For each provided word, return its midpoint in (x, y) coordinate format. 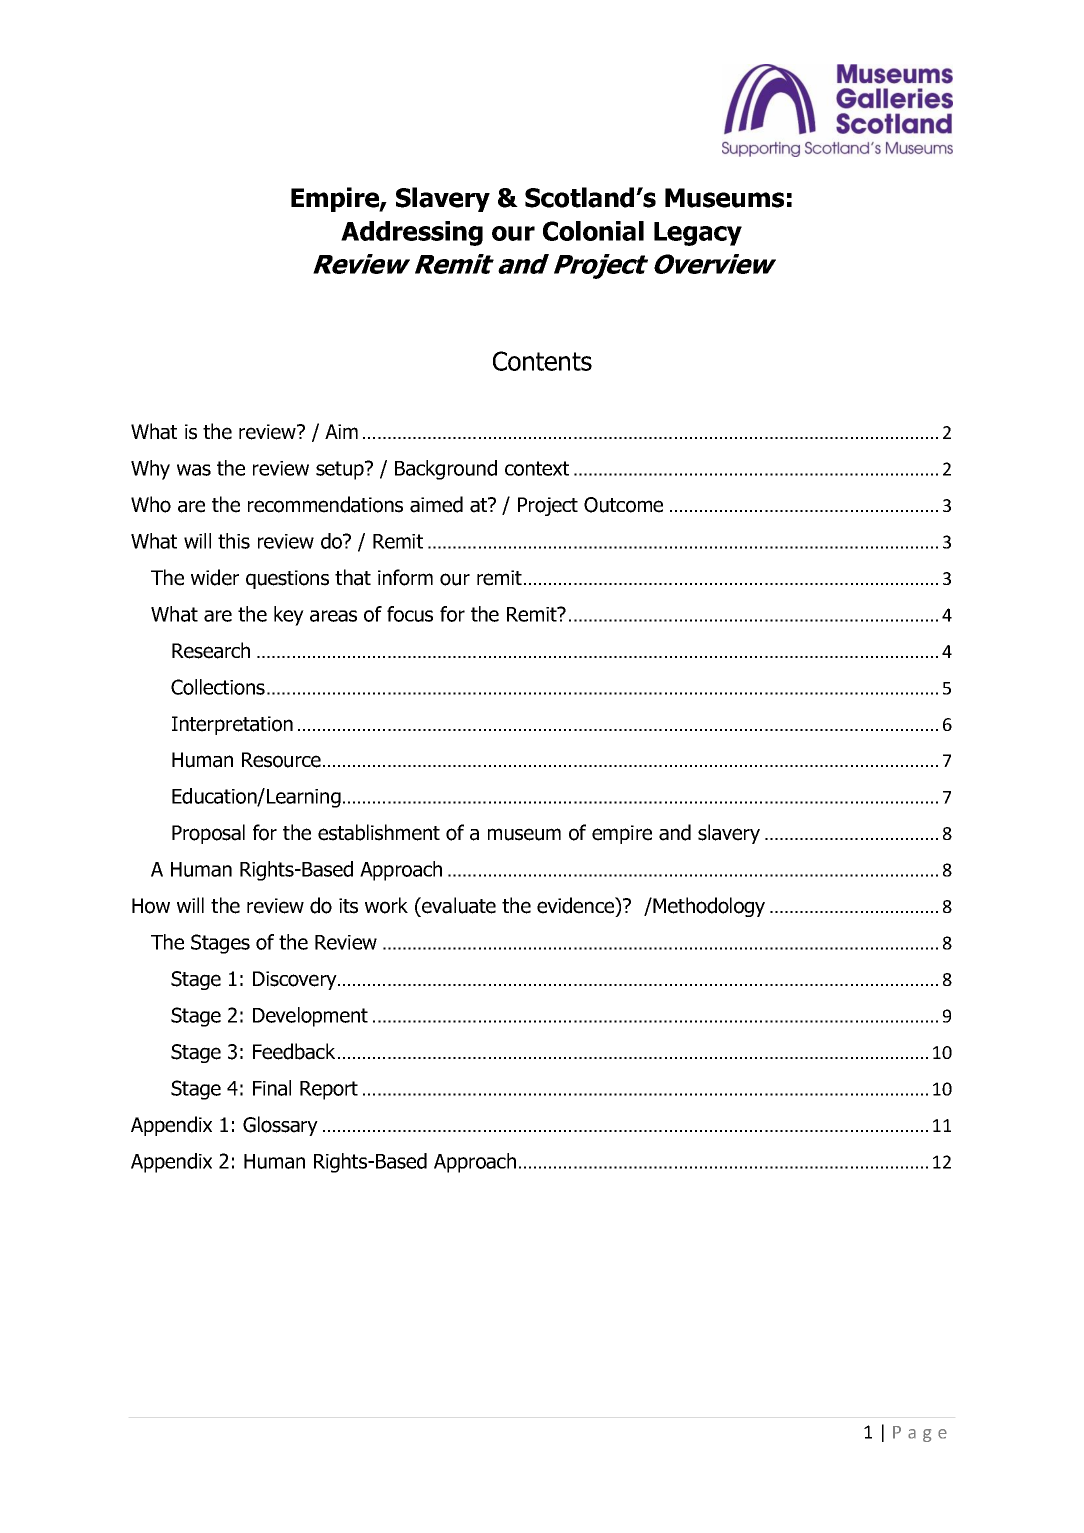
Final (272, 1088)
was (194, 470)
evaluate (458, 905)
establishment (379, 832)
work (386, 905)
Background (446, 470)
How (151, 906)
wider (215, 577)
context (537, 468)
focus (410, 614)
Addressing (412, 233)
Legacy (698, 234)
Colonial (593, 231)
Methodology (708, 907)
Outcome (623, 505)
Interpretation (232, 725)
